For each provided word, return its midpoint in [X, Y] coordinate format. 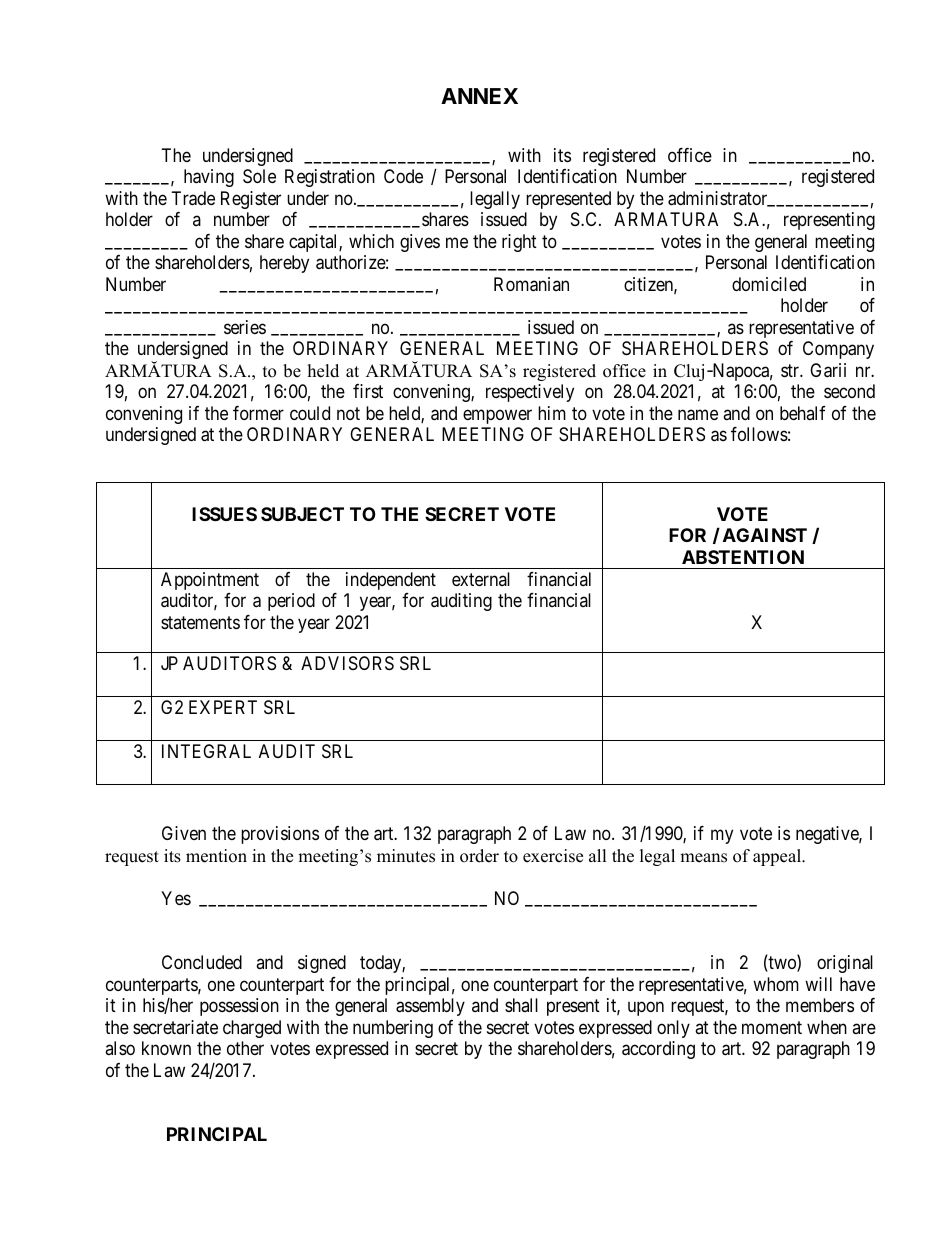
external [481, 579]
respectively [530, 393]
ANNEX [479, 96]
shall [521, 1005]
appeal [778, 857]
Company [838, 350]
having [209, 178]
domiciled [769, 284]
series [245, 327]
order [479, 856]
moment [772, 1027]
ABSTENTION [743, 557]
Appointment [210, 581]
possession [239, 1007]
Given [184, 833]
